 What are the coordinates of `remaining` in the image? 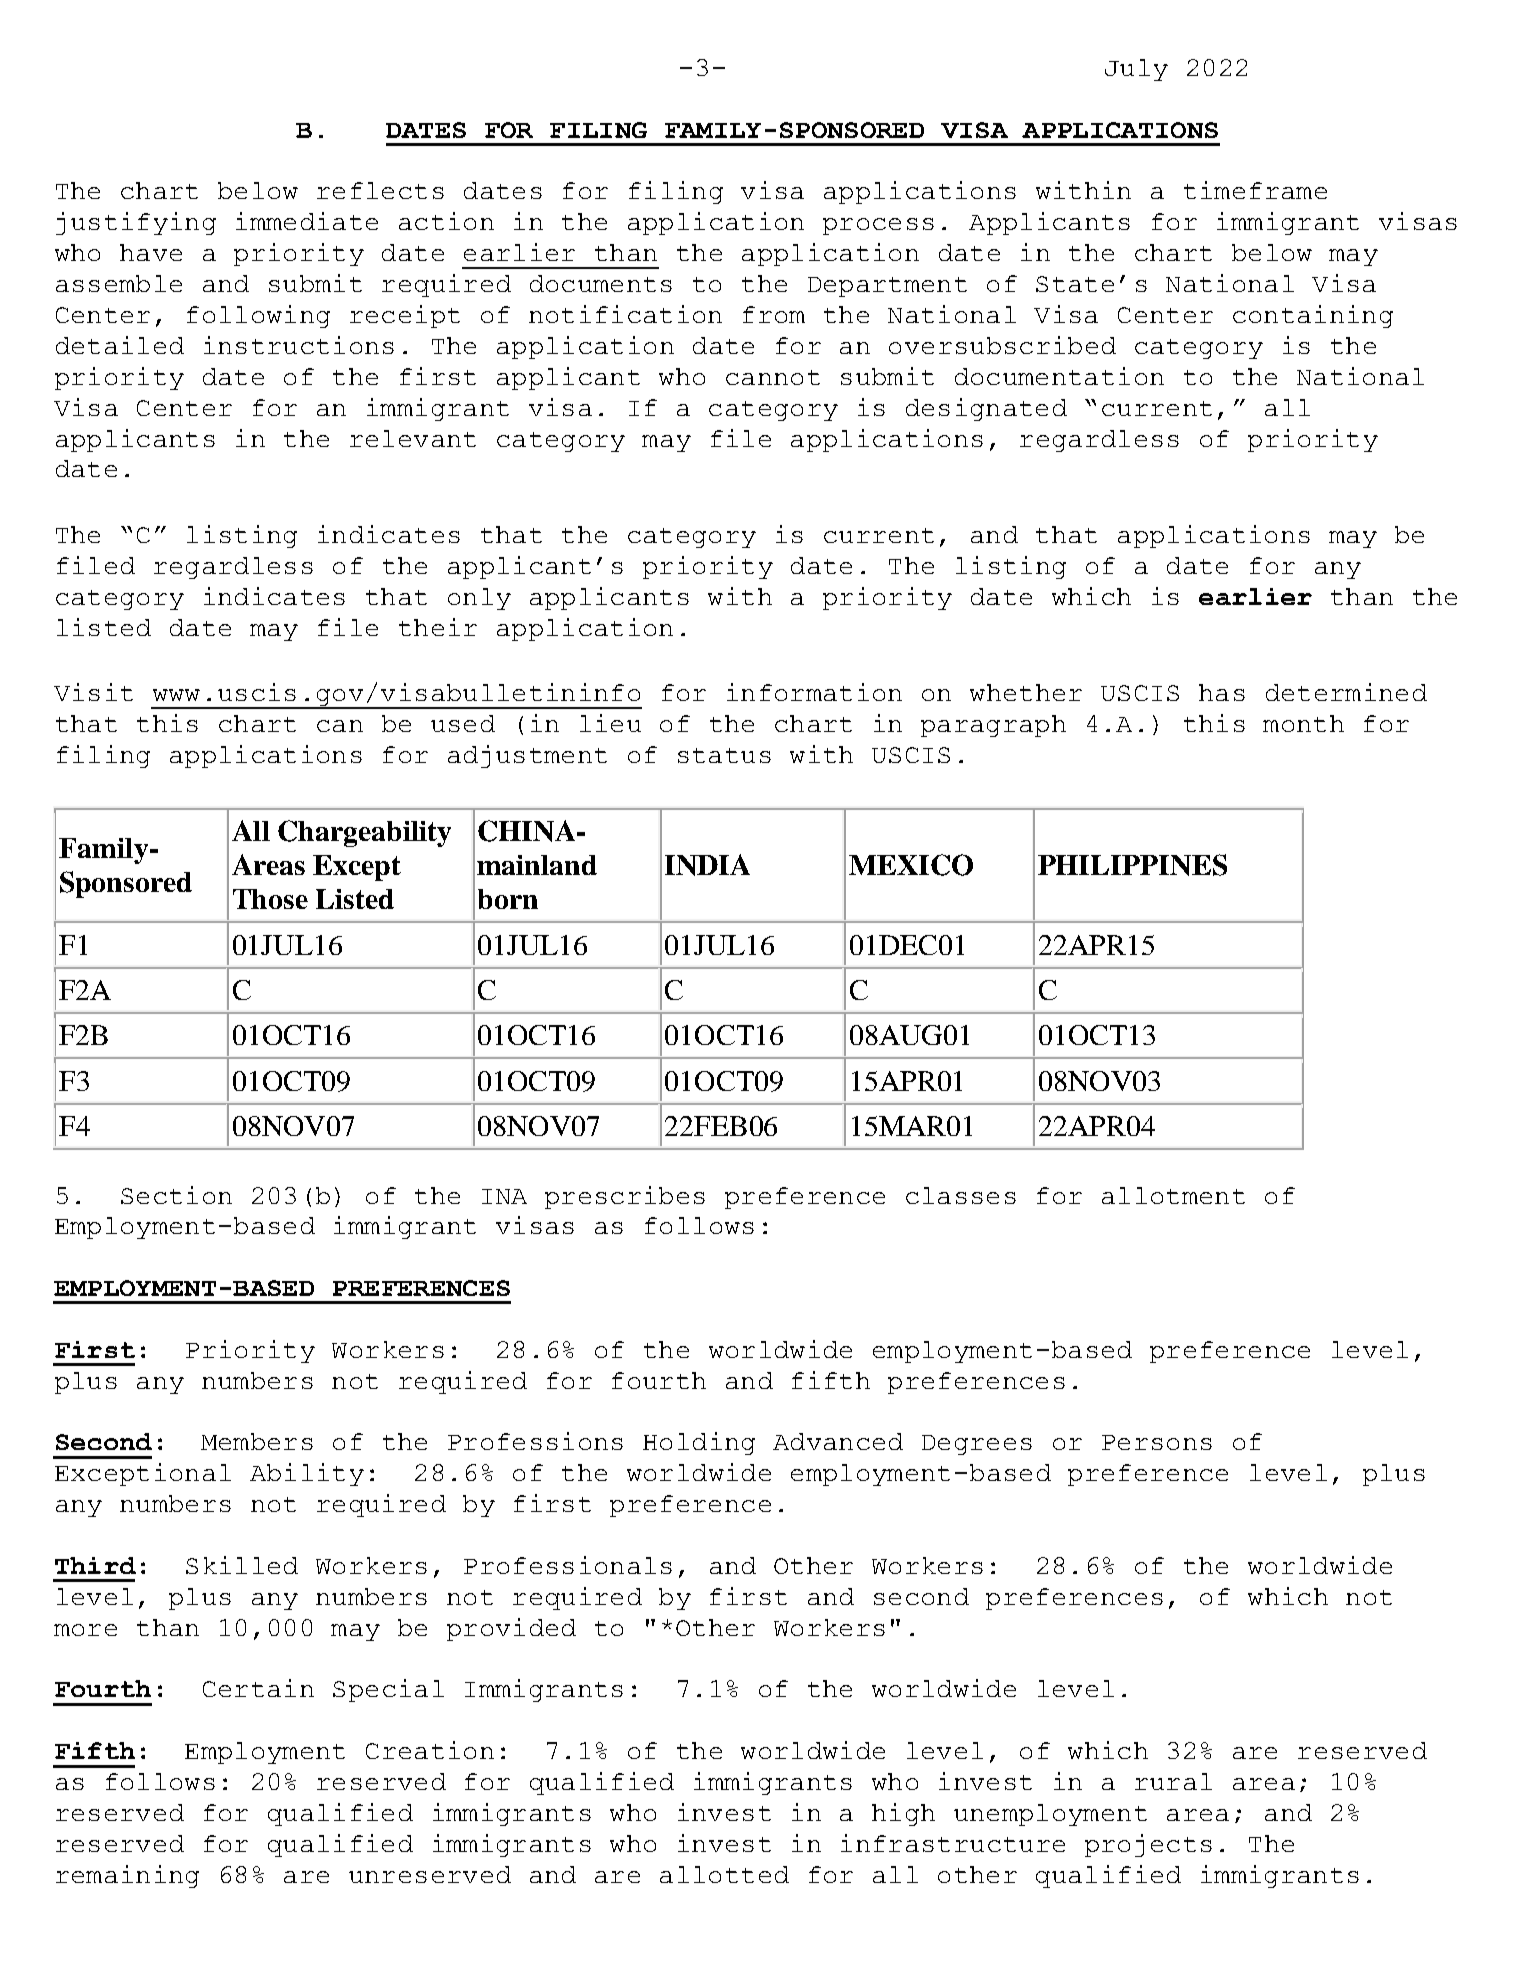 It's located at (127, 1876).
